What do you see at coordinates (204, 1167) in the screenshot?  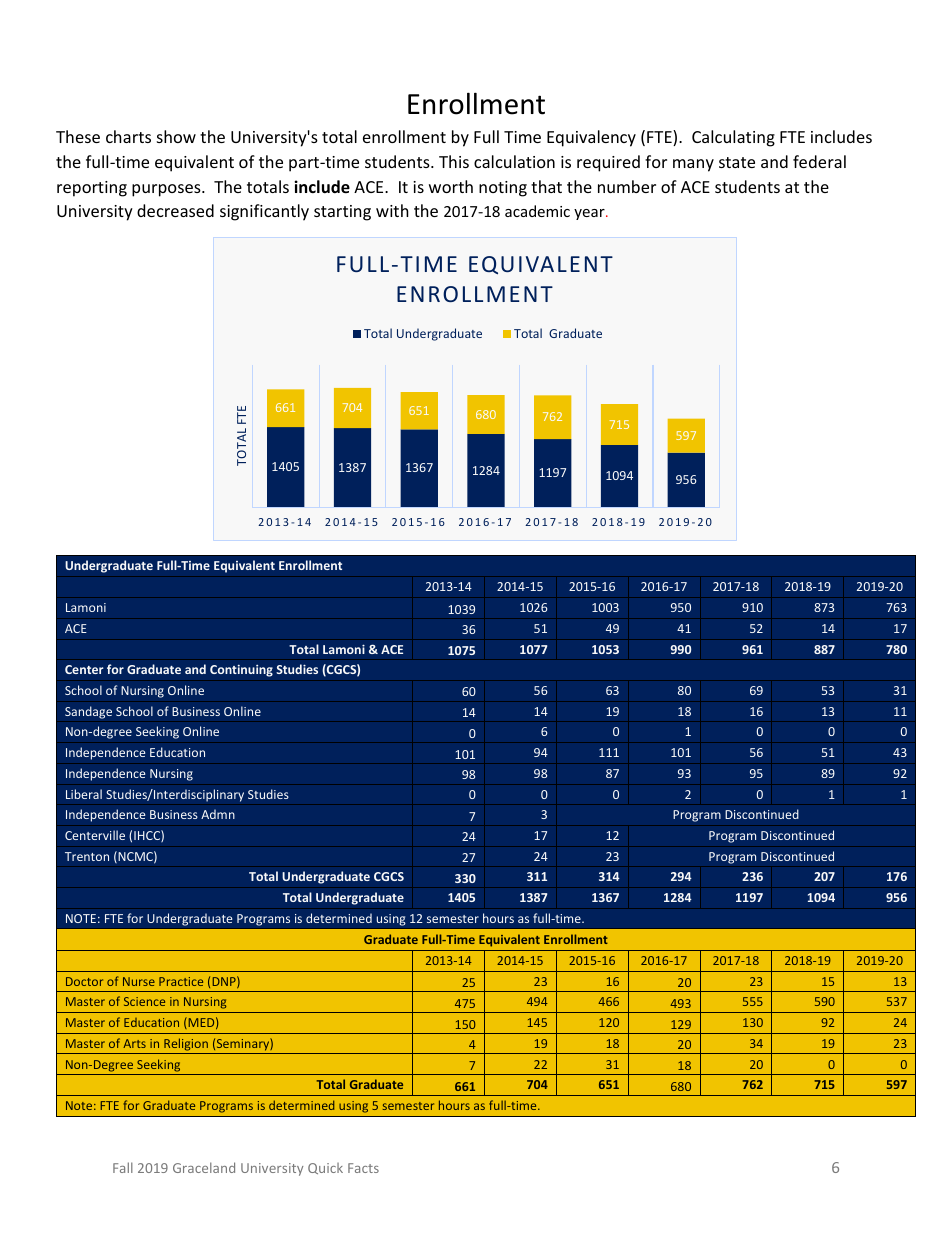 I see `Graceland` at bounding box center [204, 1167].
